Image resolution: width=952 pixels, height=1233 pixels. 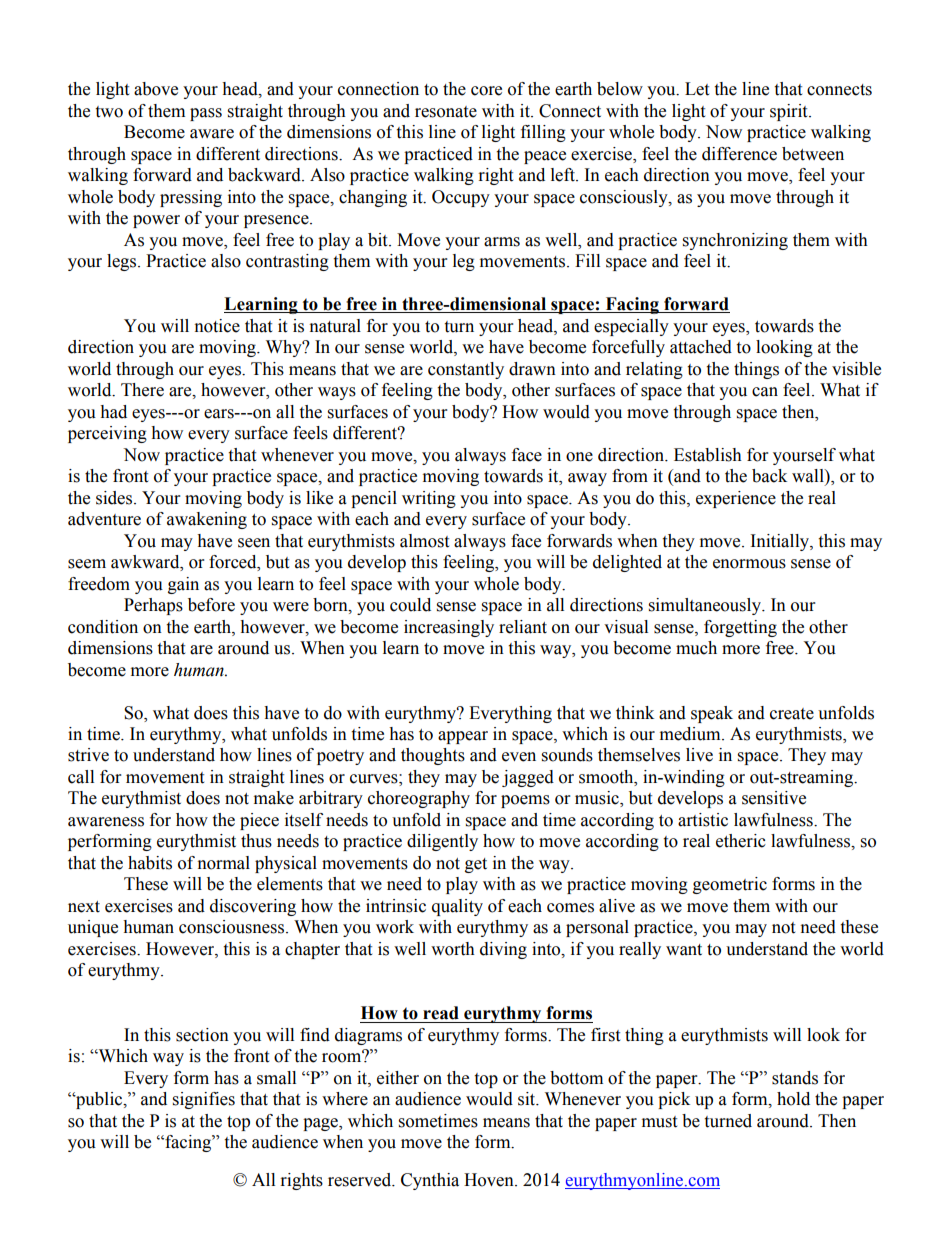 I want to click on resonate, so click(x=446, y=112).
